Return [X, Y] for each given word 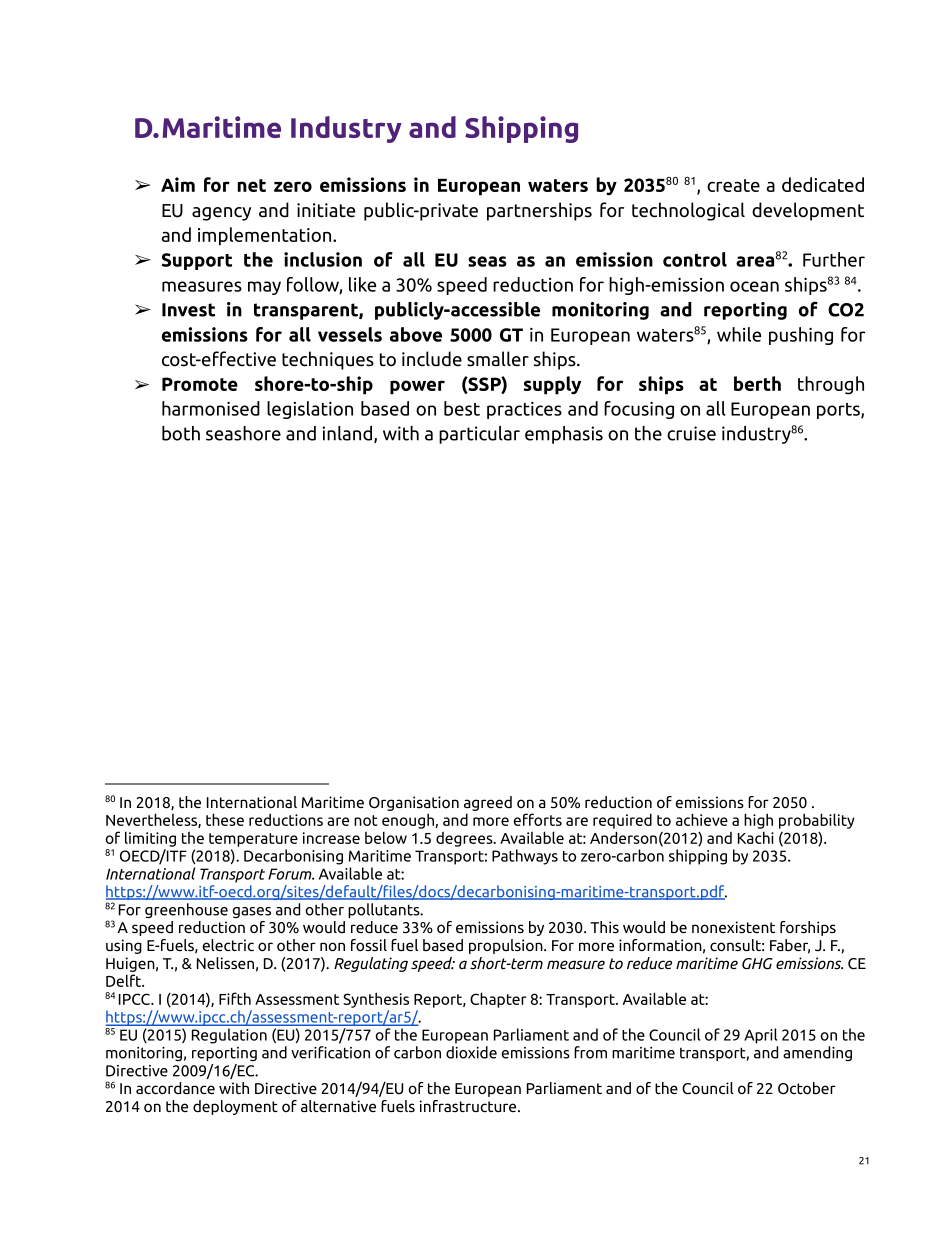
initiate [326, 210]
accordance [175, 1088]
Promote [200, 384]
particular [479, 435]
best [462, 408]
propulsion [507, 946]
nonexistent [733, 927]
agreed [488, 803]
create [733, 185]
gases [252, 912]
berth [757, 383]
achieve [702, 819]
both [181, 433]
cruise [691, 433]
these [225, 819]
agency [221, 214]
